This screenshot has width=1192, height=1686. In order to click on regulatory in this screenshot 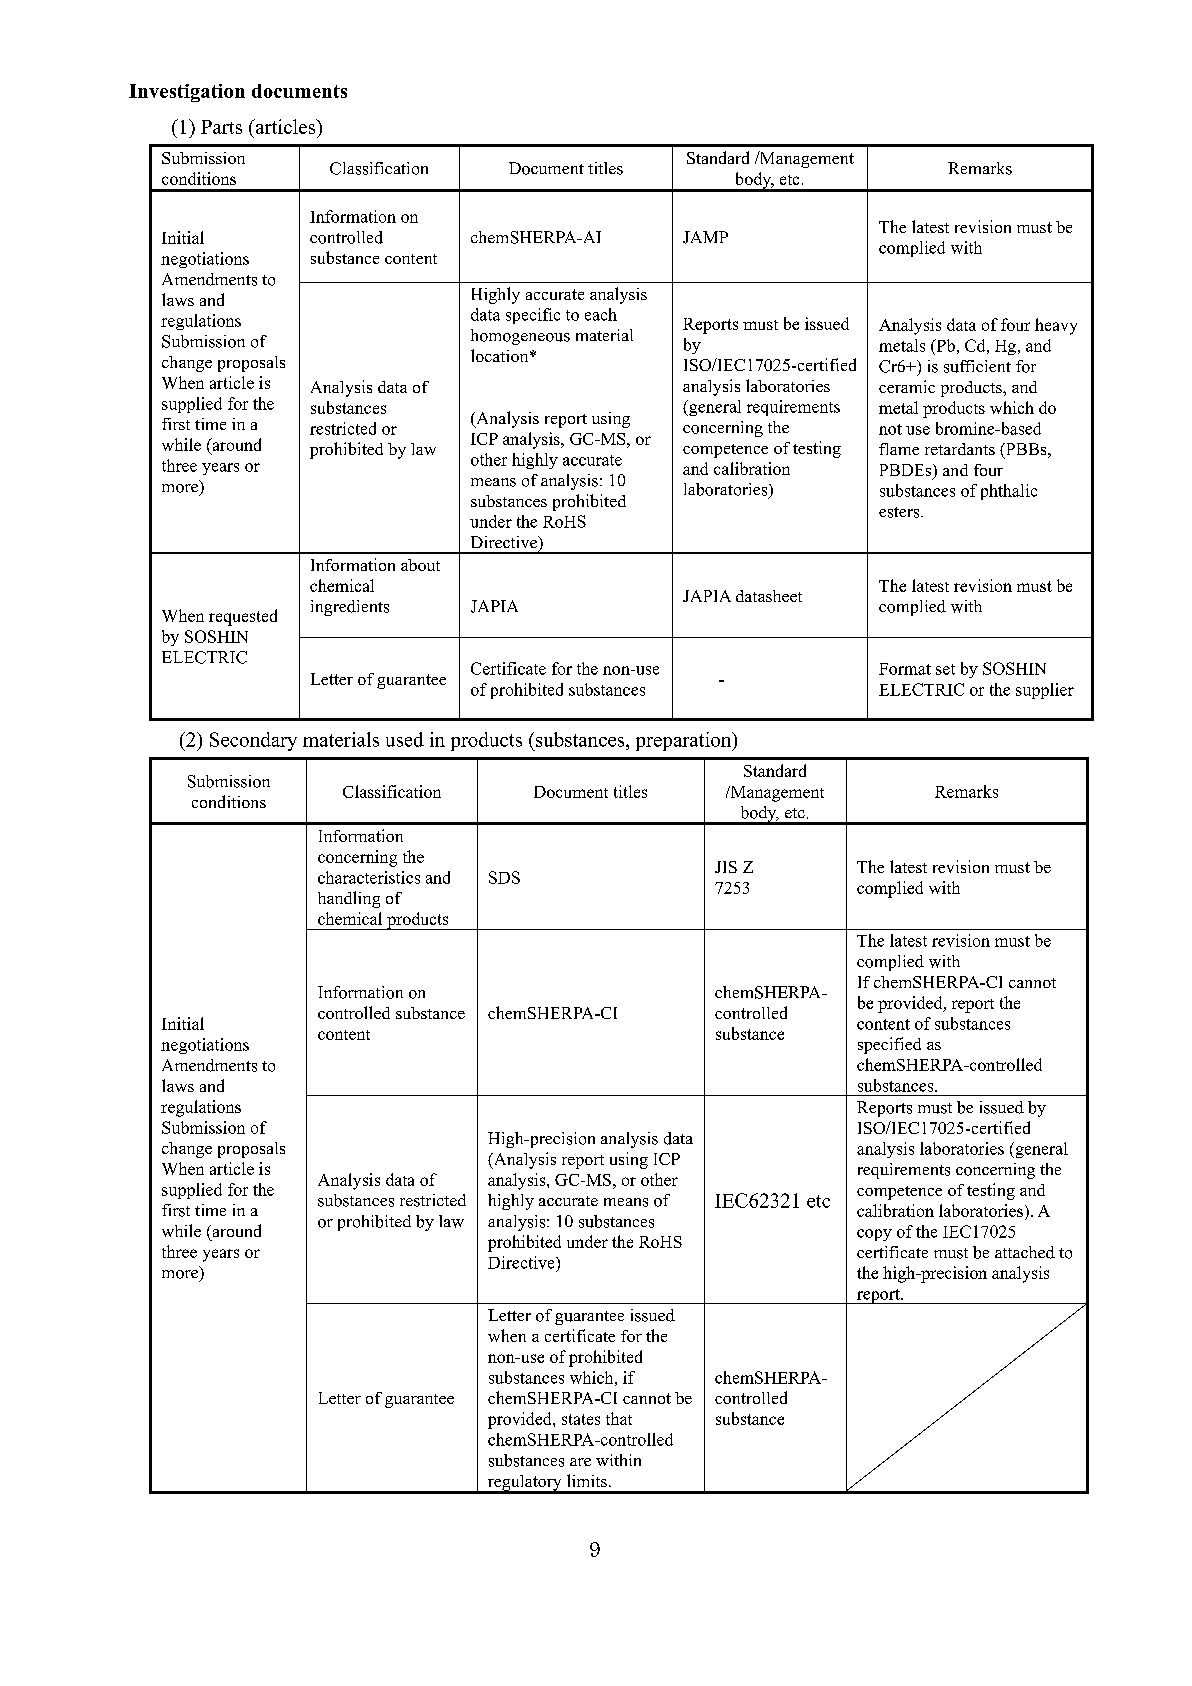, I will do `click(524, 1484)`.
